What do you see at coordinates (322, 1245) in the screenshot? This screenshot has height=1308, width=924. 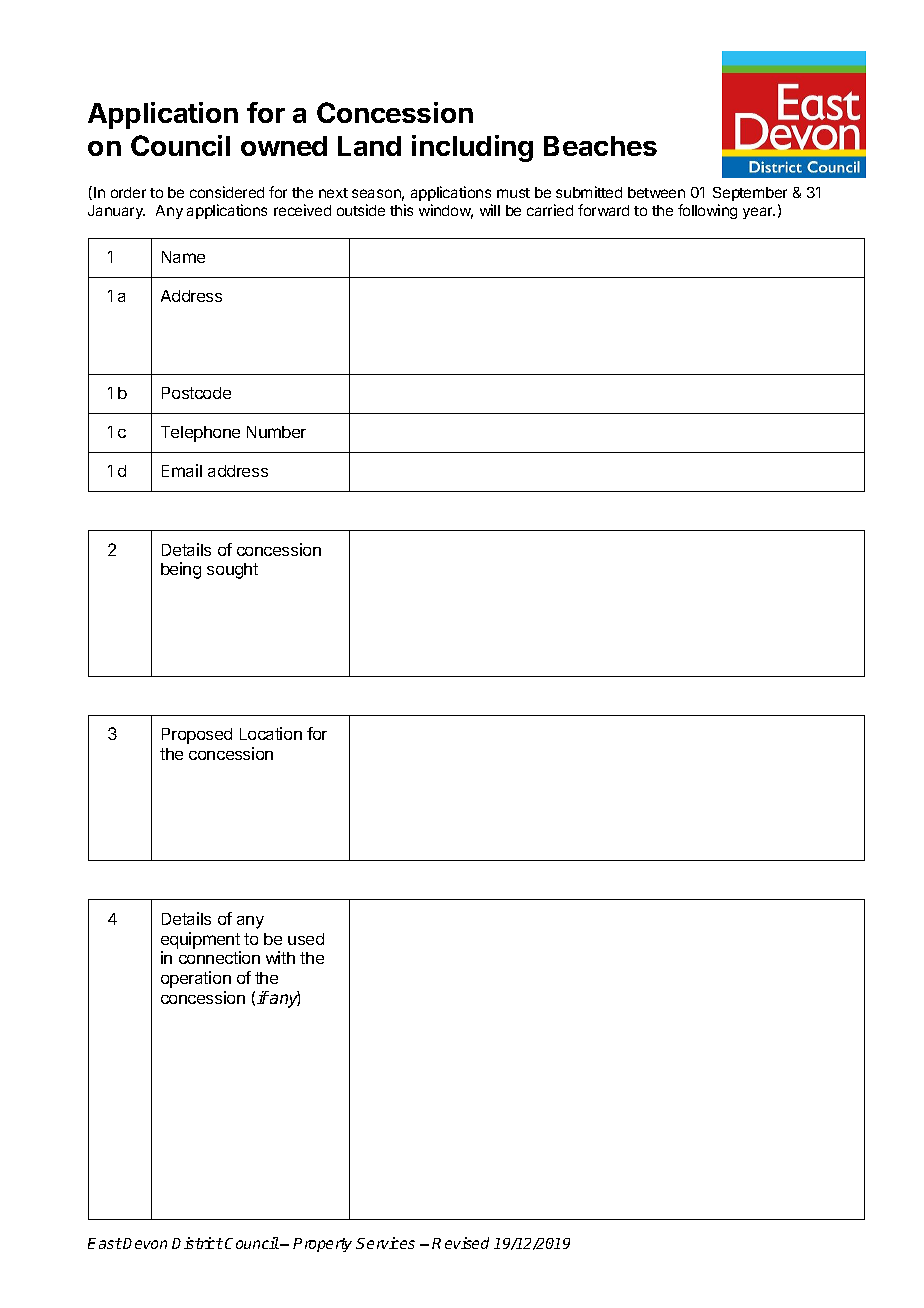 I see `Property` at bounding box center [322, 1245].
